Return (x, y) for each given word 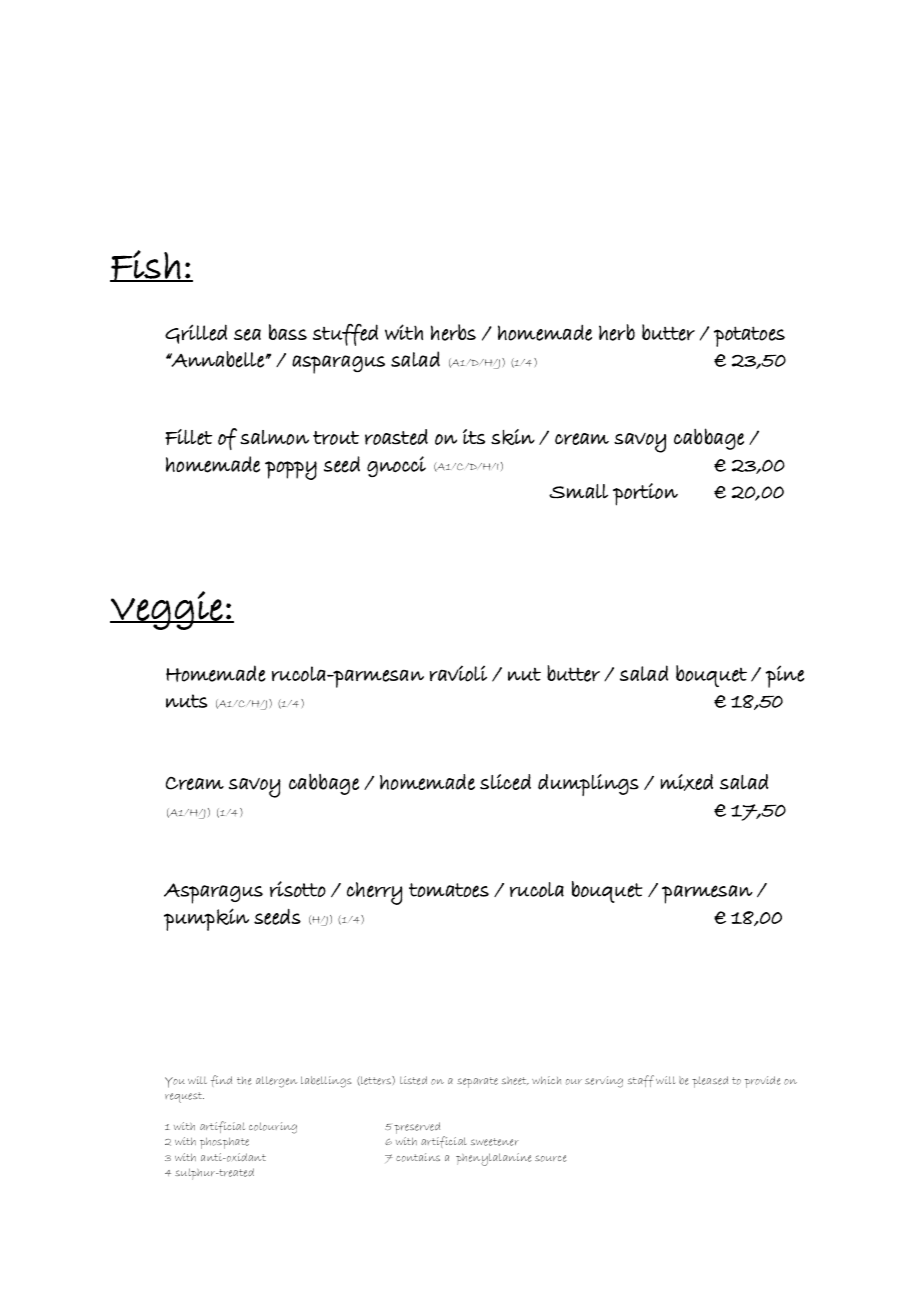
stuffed (345, 335)
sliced (505, 782)
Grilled (196, 334)
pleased (710, 1082)
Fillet (188, 437)
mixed (687, 782)
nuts (186, 701)
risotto (298, 889)
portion (645, 494)
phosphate (224, 1143)
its (474, 436)
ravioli (458, 673)
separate (477, 1082)
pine (784, 676)
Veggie (167, 610)
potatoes (749, 336)
